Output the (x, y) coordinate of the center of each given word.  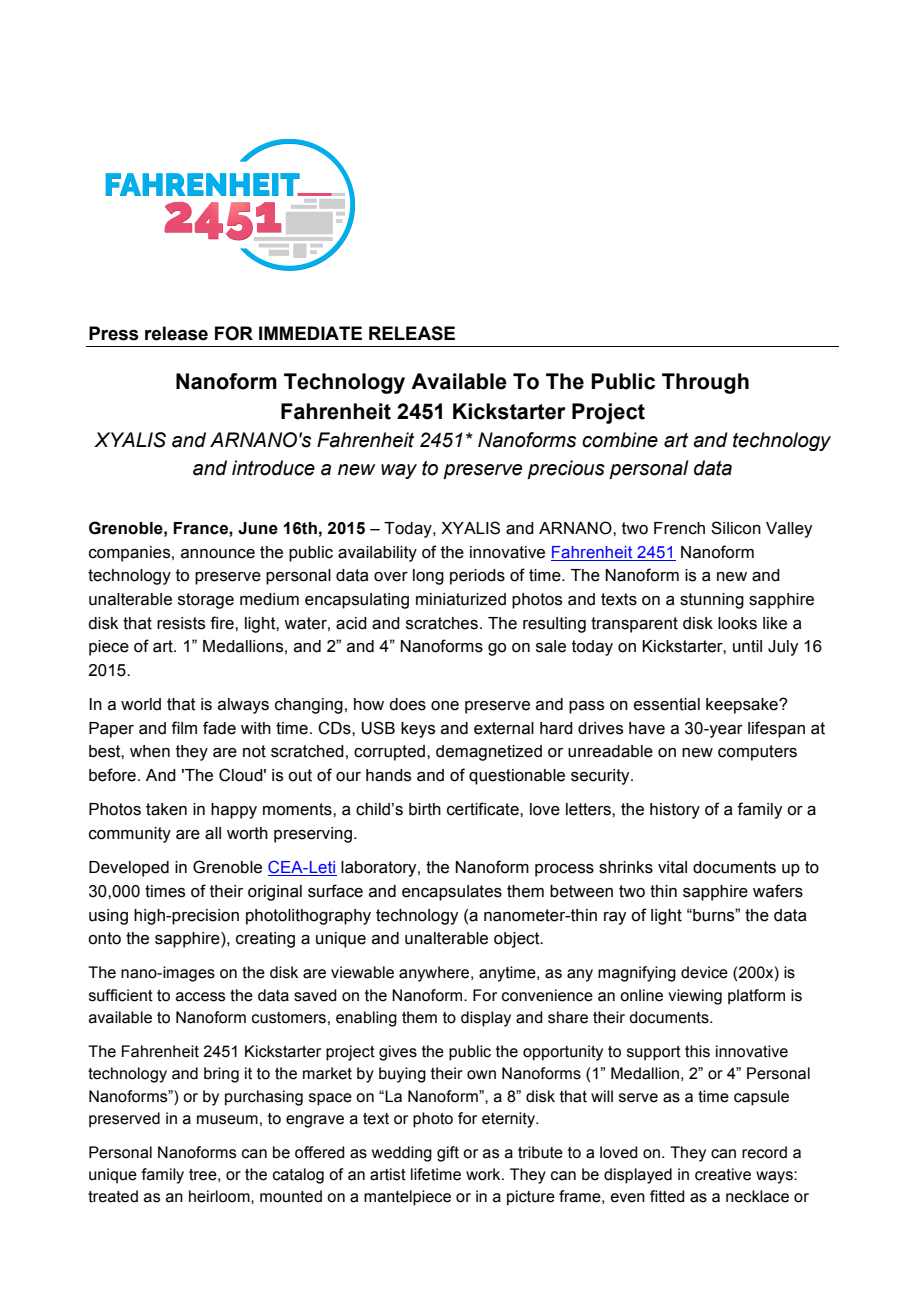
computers (757, 753)
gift (448, 1154)
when (150, 751)
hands (388, 775)
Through (705, 383)
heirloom (220, 1196)
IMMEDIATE (310, 333)
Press (114, 333)
